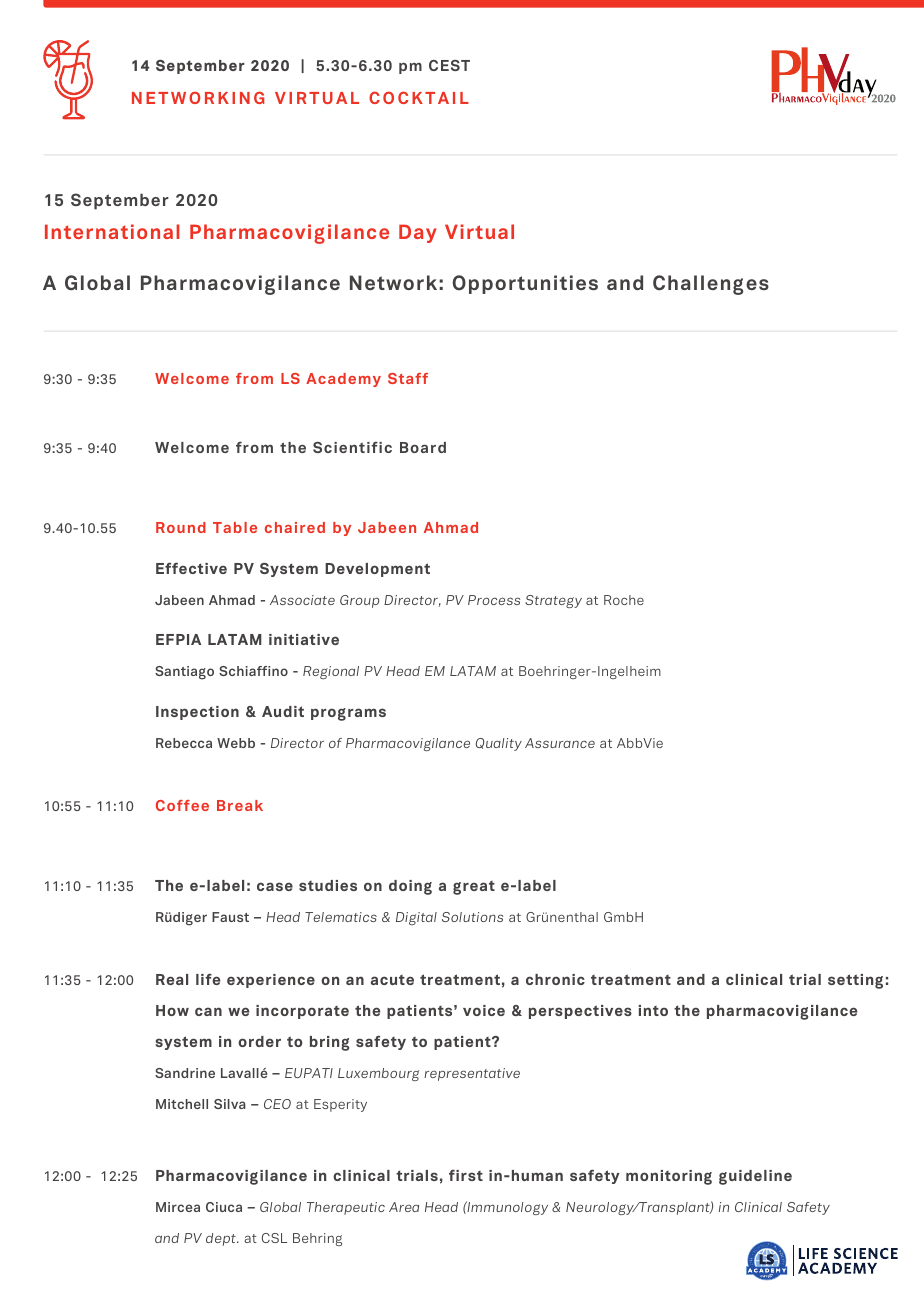  What do you see at coordinates (449, 65) in the screenshot?
I see `CEST` at bounding box center [449, 65].
